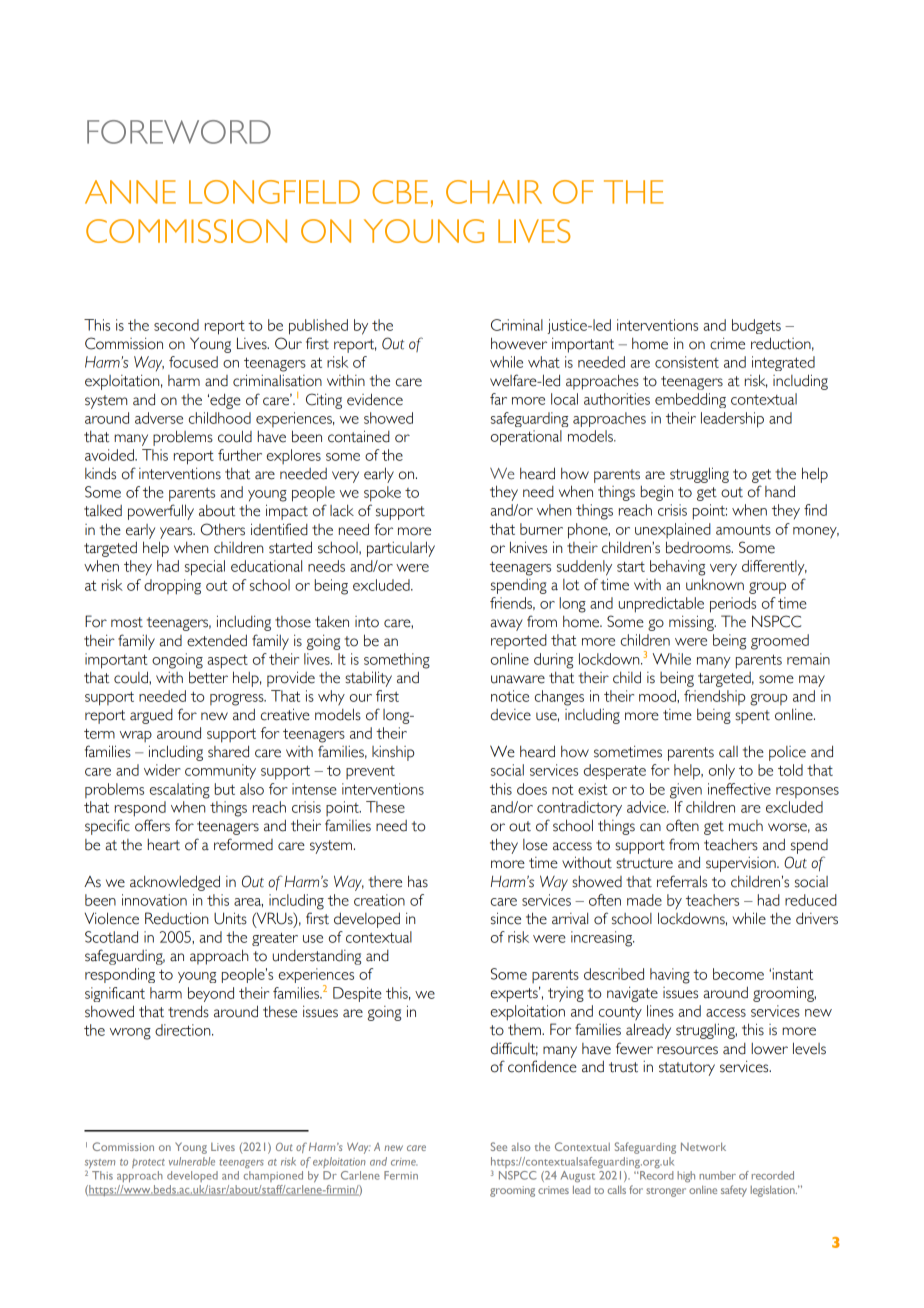 The height and width of the image is (1308, 924). Describe the element at coordinates (211, 994) in the image. I see `beyond` at that location.
